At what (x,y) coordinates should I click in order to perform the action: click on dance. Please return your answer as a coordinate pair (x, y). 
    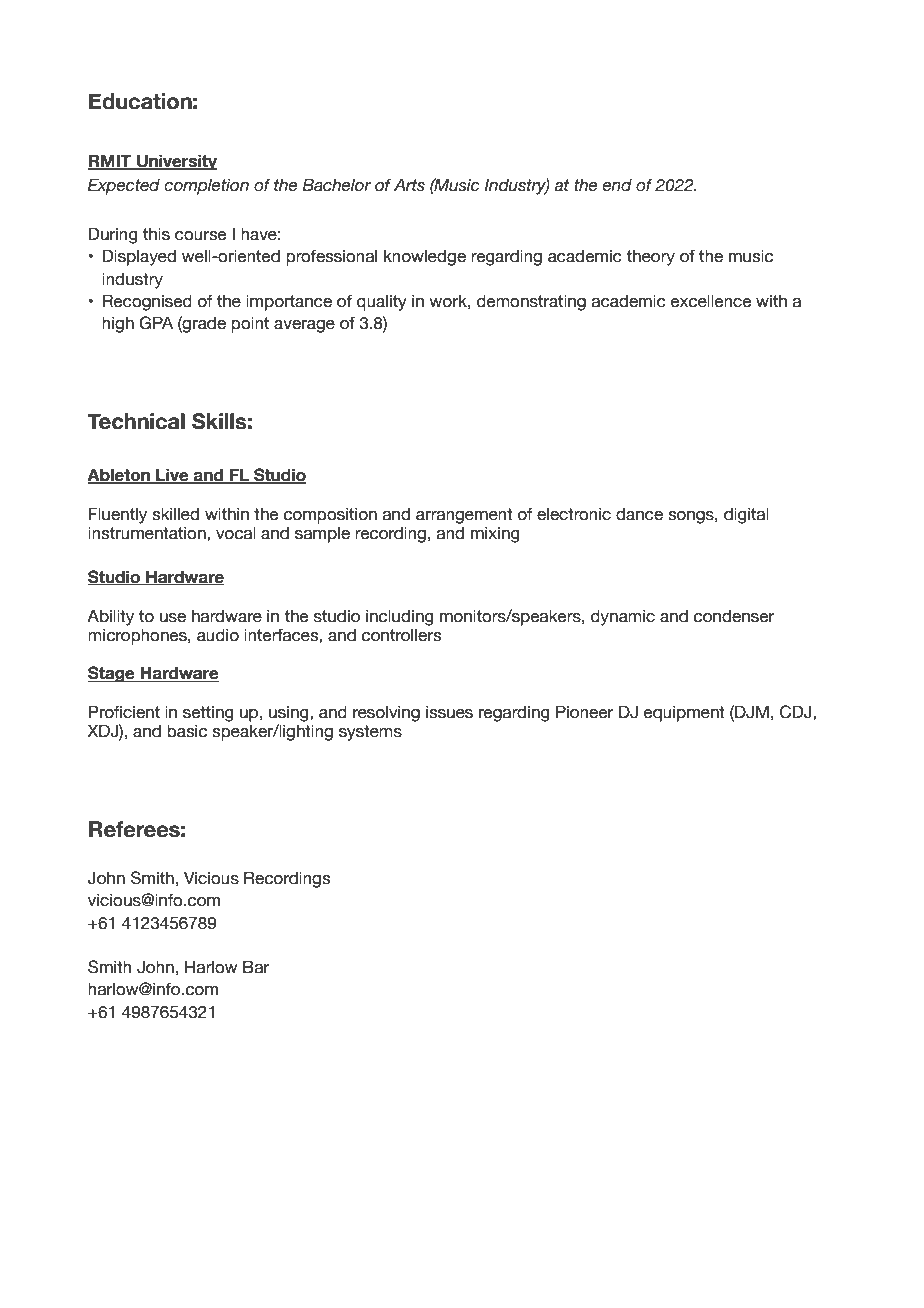
    Looking at the image, I should click on (639, 514).
